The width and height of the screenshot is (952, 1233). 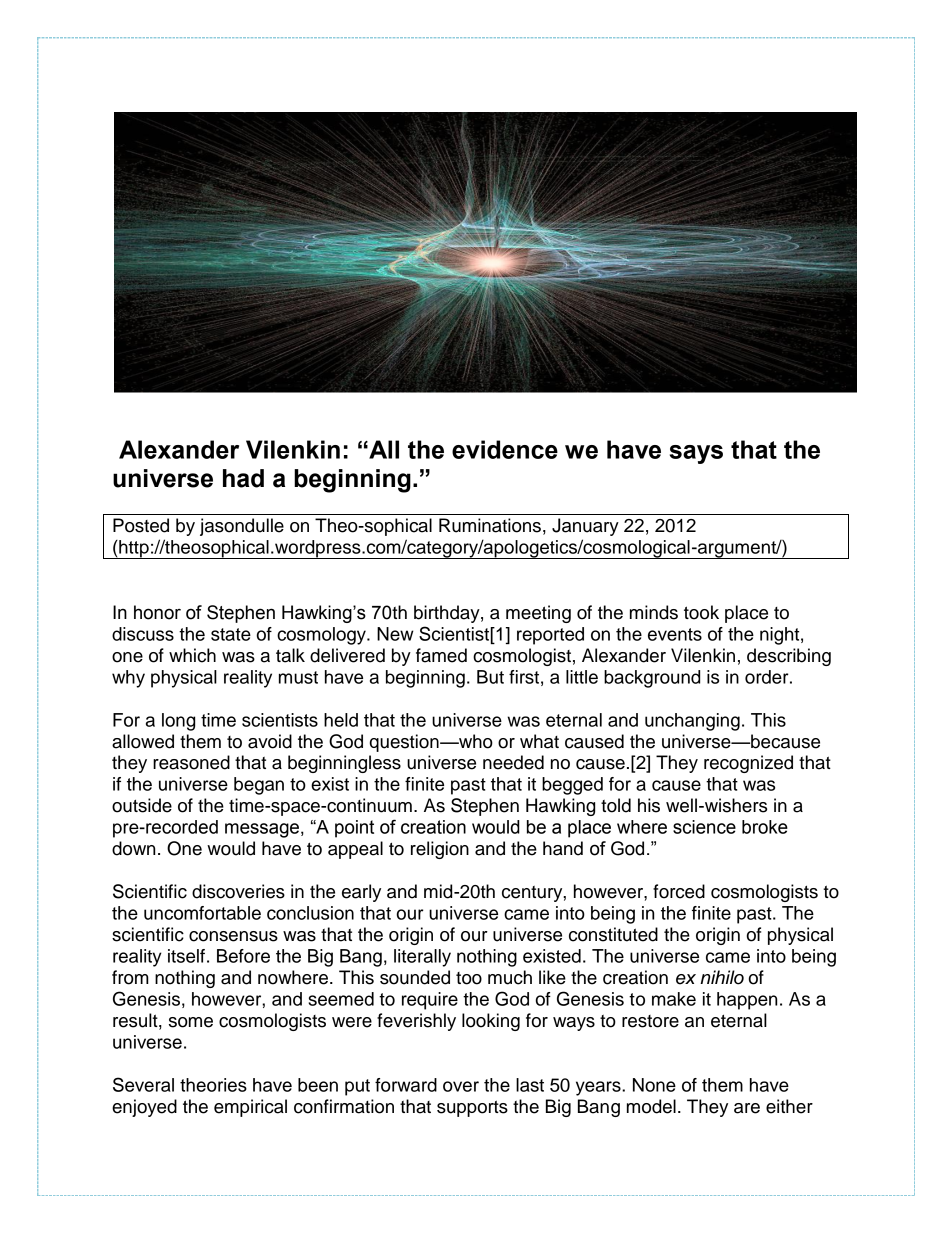 I want to click on reasoned, so click(x=191, y=762).
